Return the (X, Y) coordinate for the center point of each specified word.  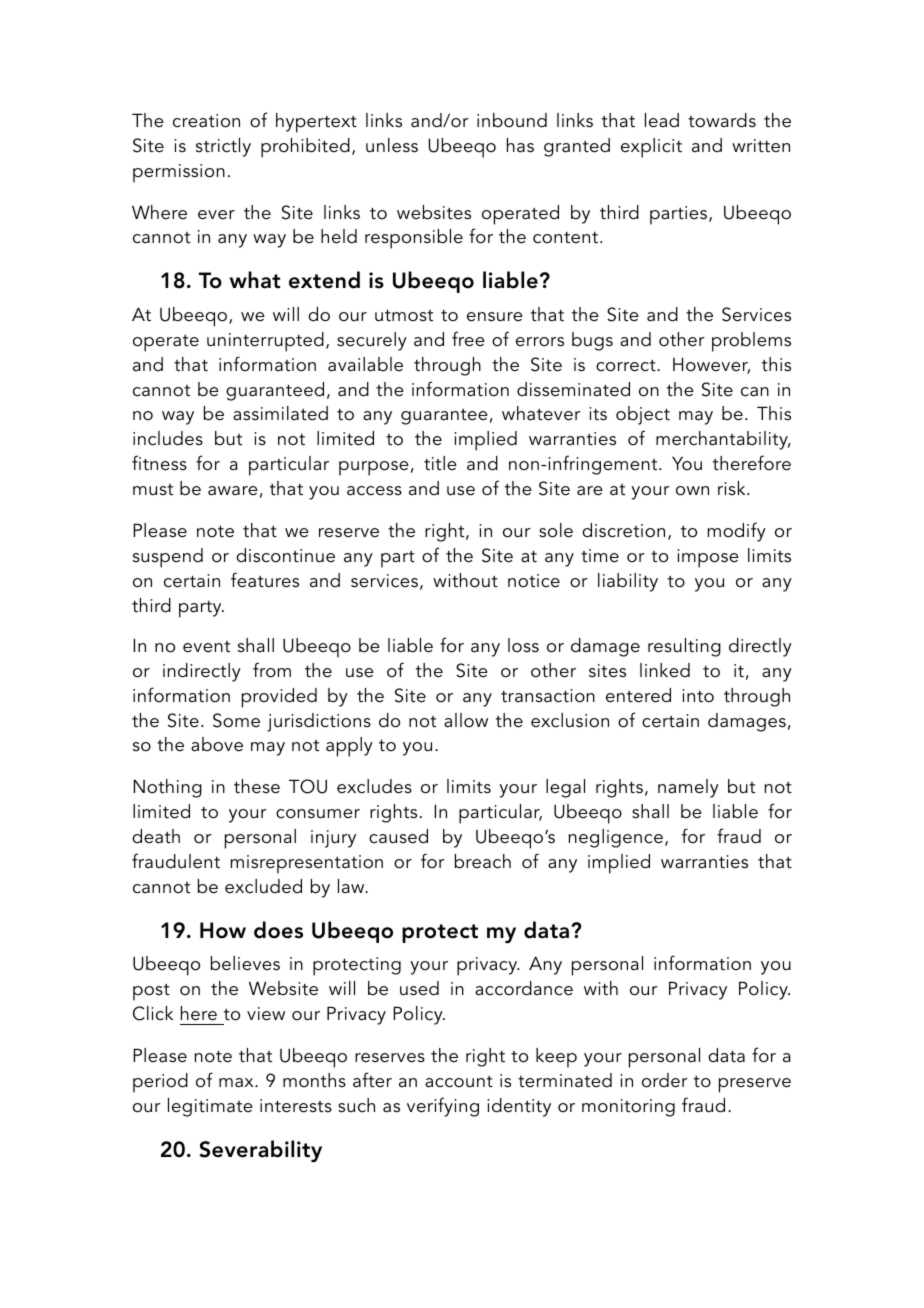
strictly (223, 147)
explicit (651, 148)
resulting (684, 647)
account (459, 1082)
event (206, 647)
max (237, 1083)
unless (392, 145)
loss (523, 645)
